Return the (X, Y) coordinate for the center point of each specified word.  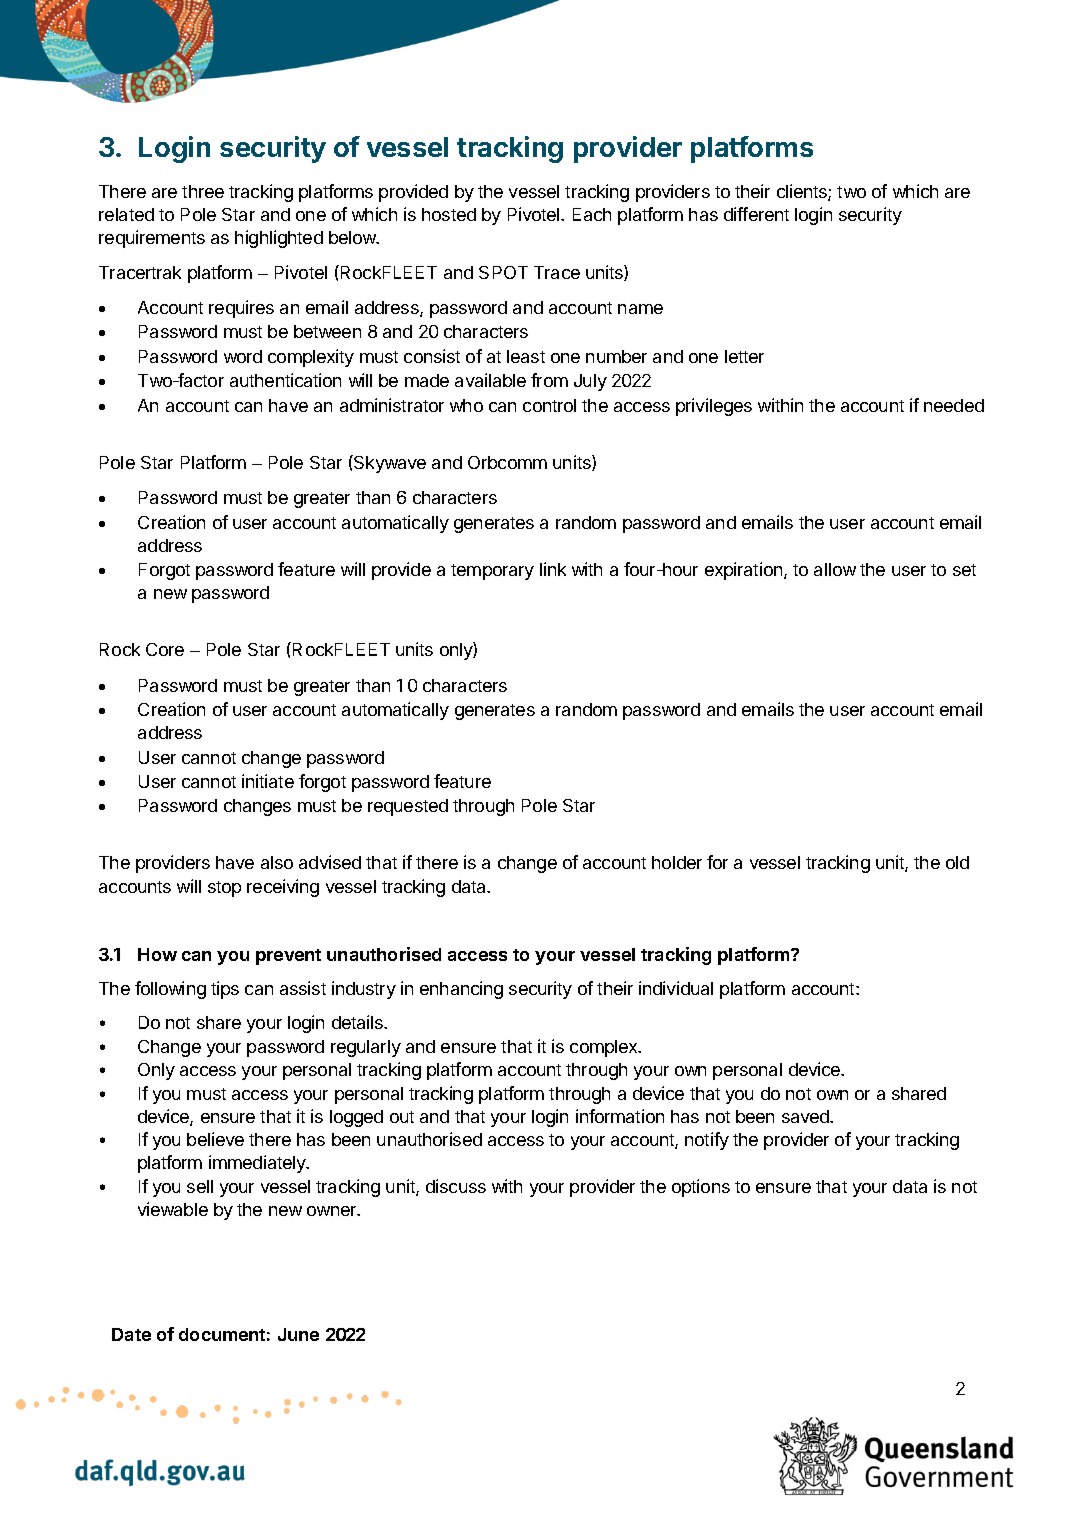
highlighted (279, 239)
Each (592, 214)
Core (165, 649)
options (701, 1188)
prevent (288, 957)
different (756, 214)
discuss (456, 1186)
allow (835, 569)
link (553, 569)
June (298, 1334)
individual (676, 988)
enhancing (461, 990)
